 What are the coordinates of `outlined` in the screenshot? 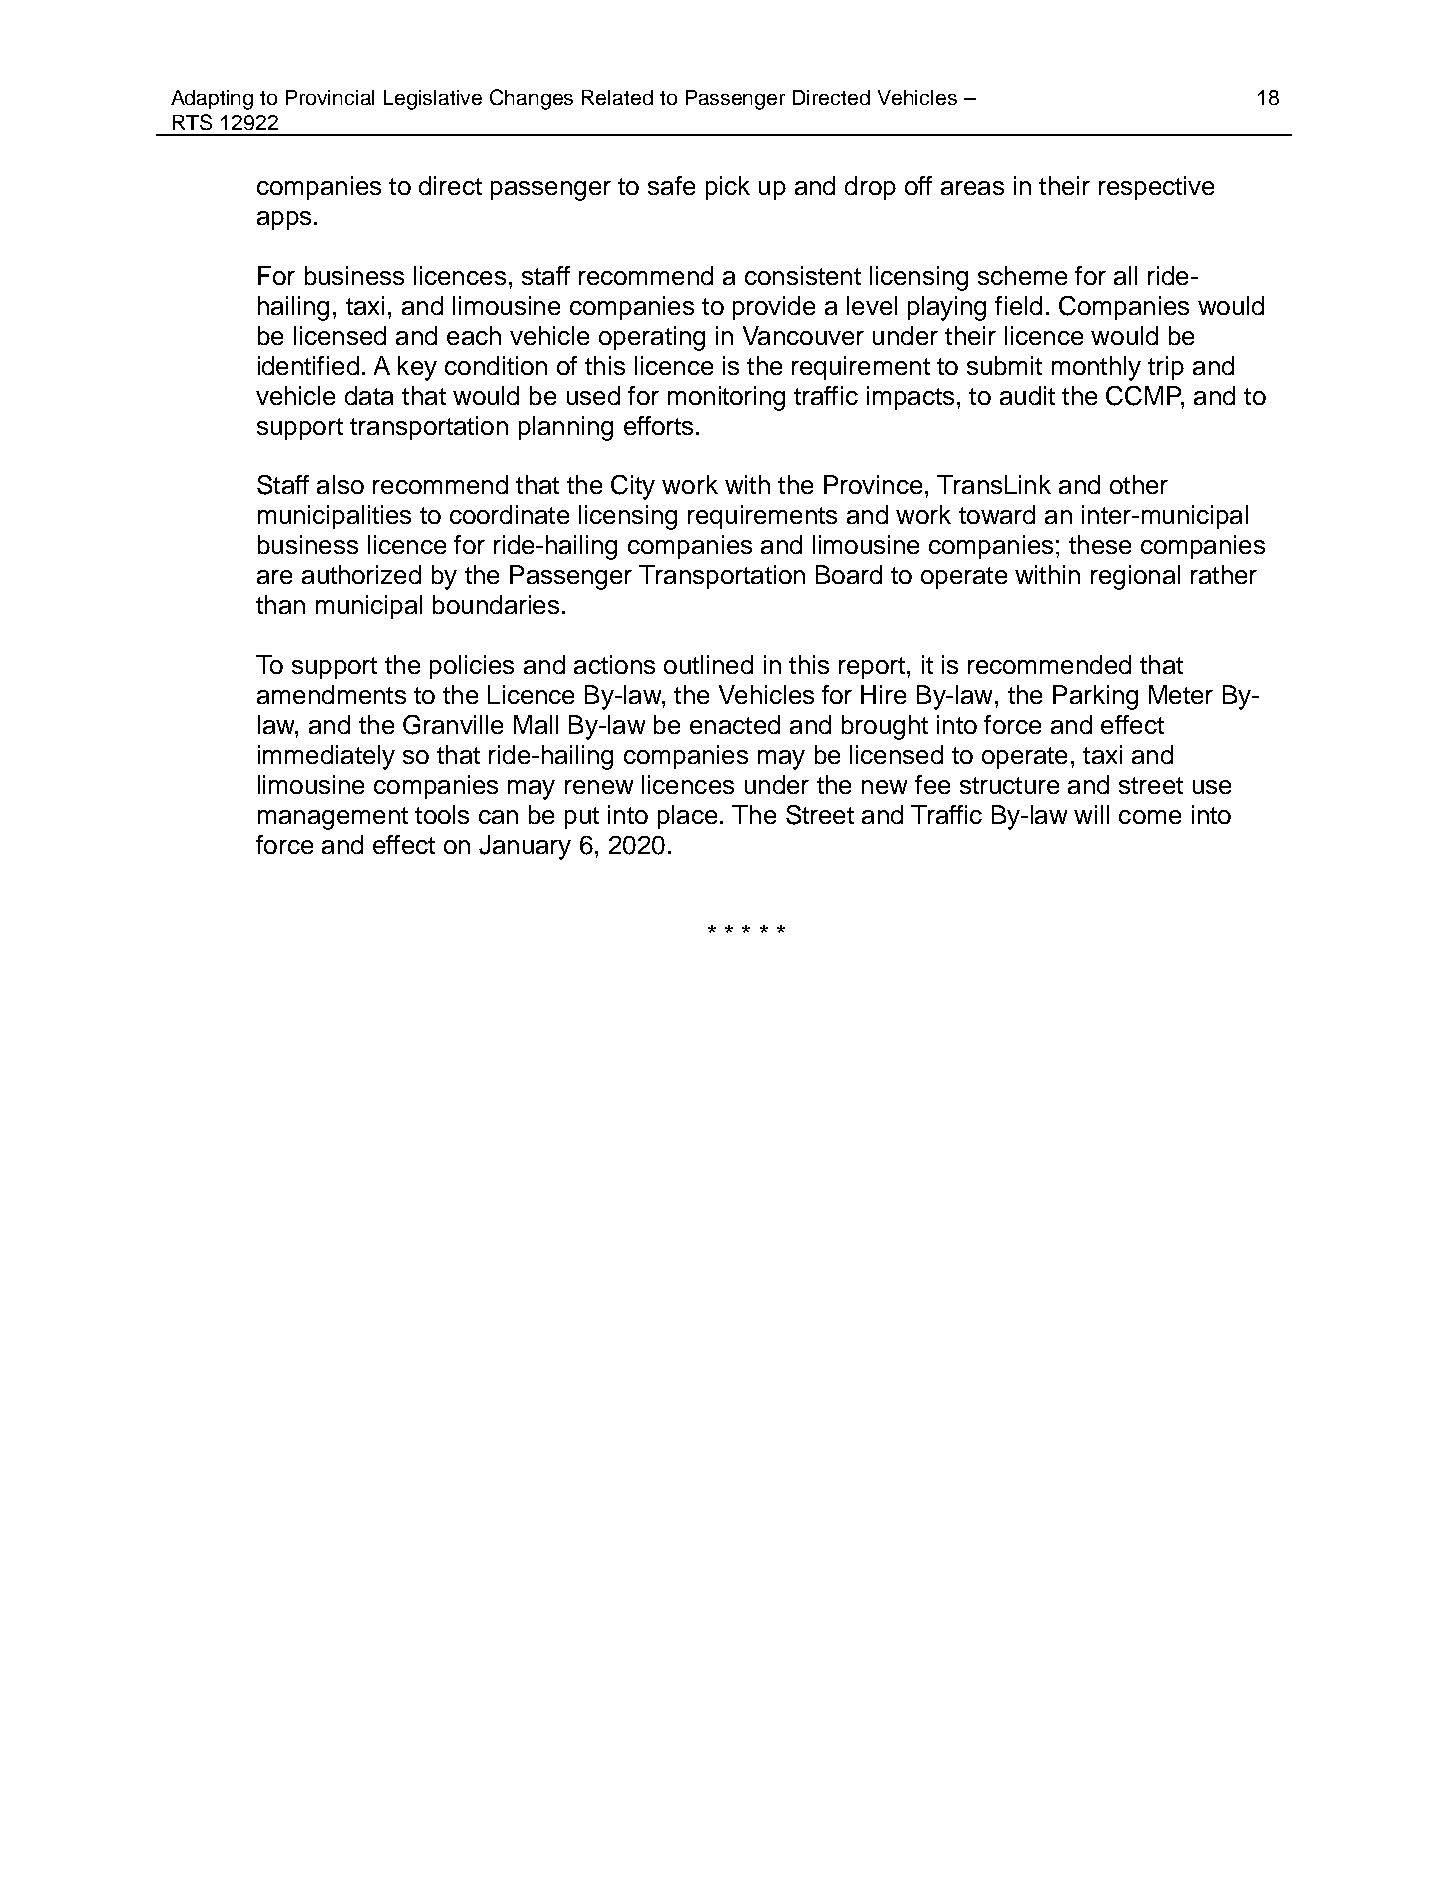 It's located at (708, 664).
